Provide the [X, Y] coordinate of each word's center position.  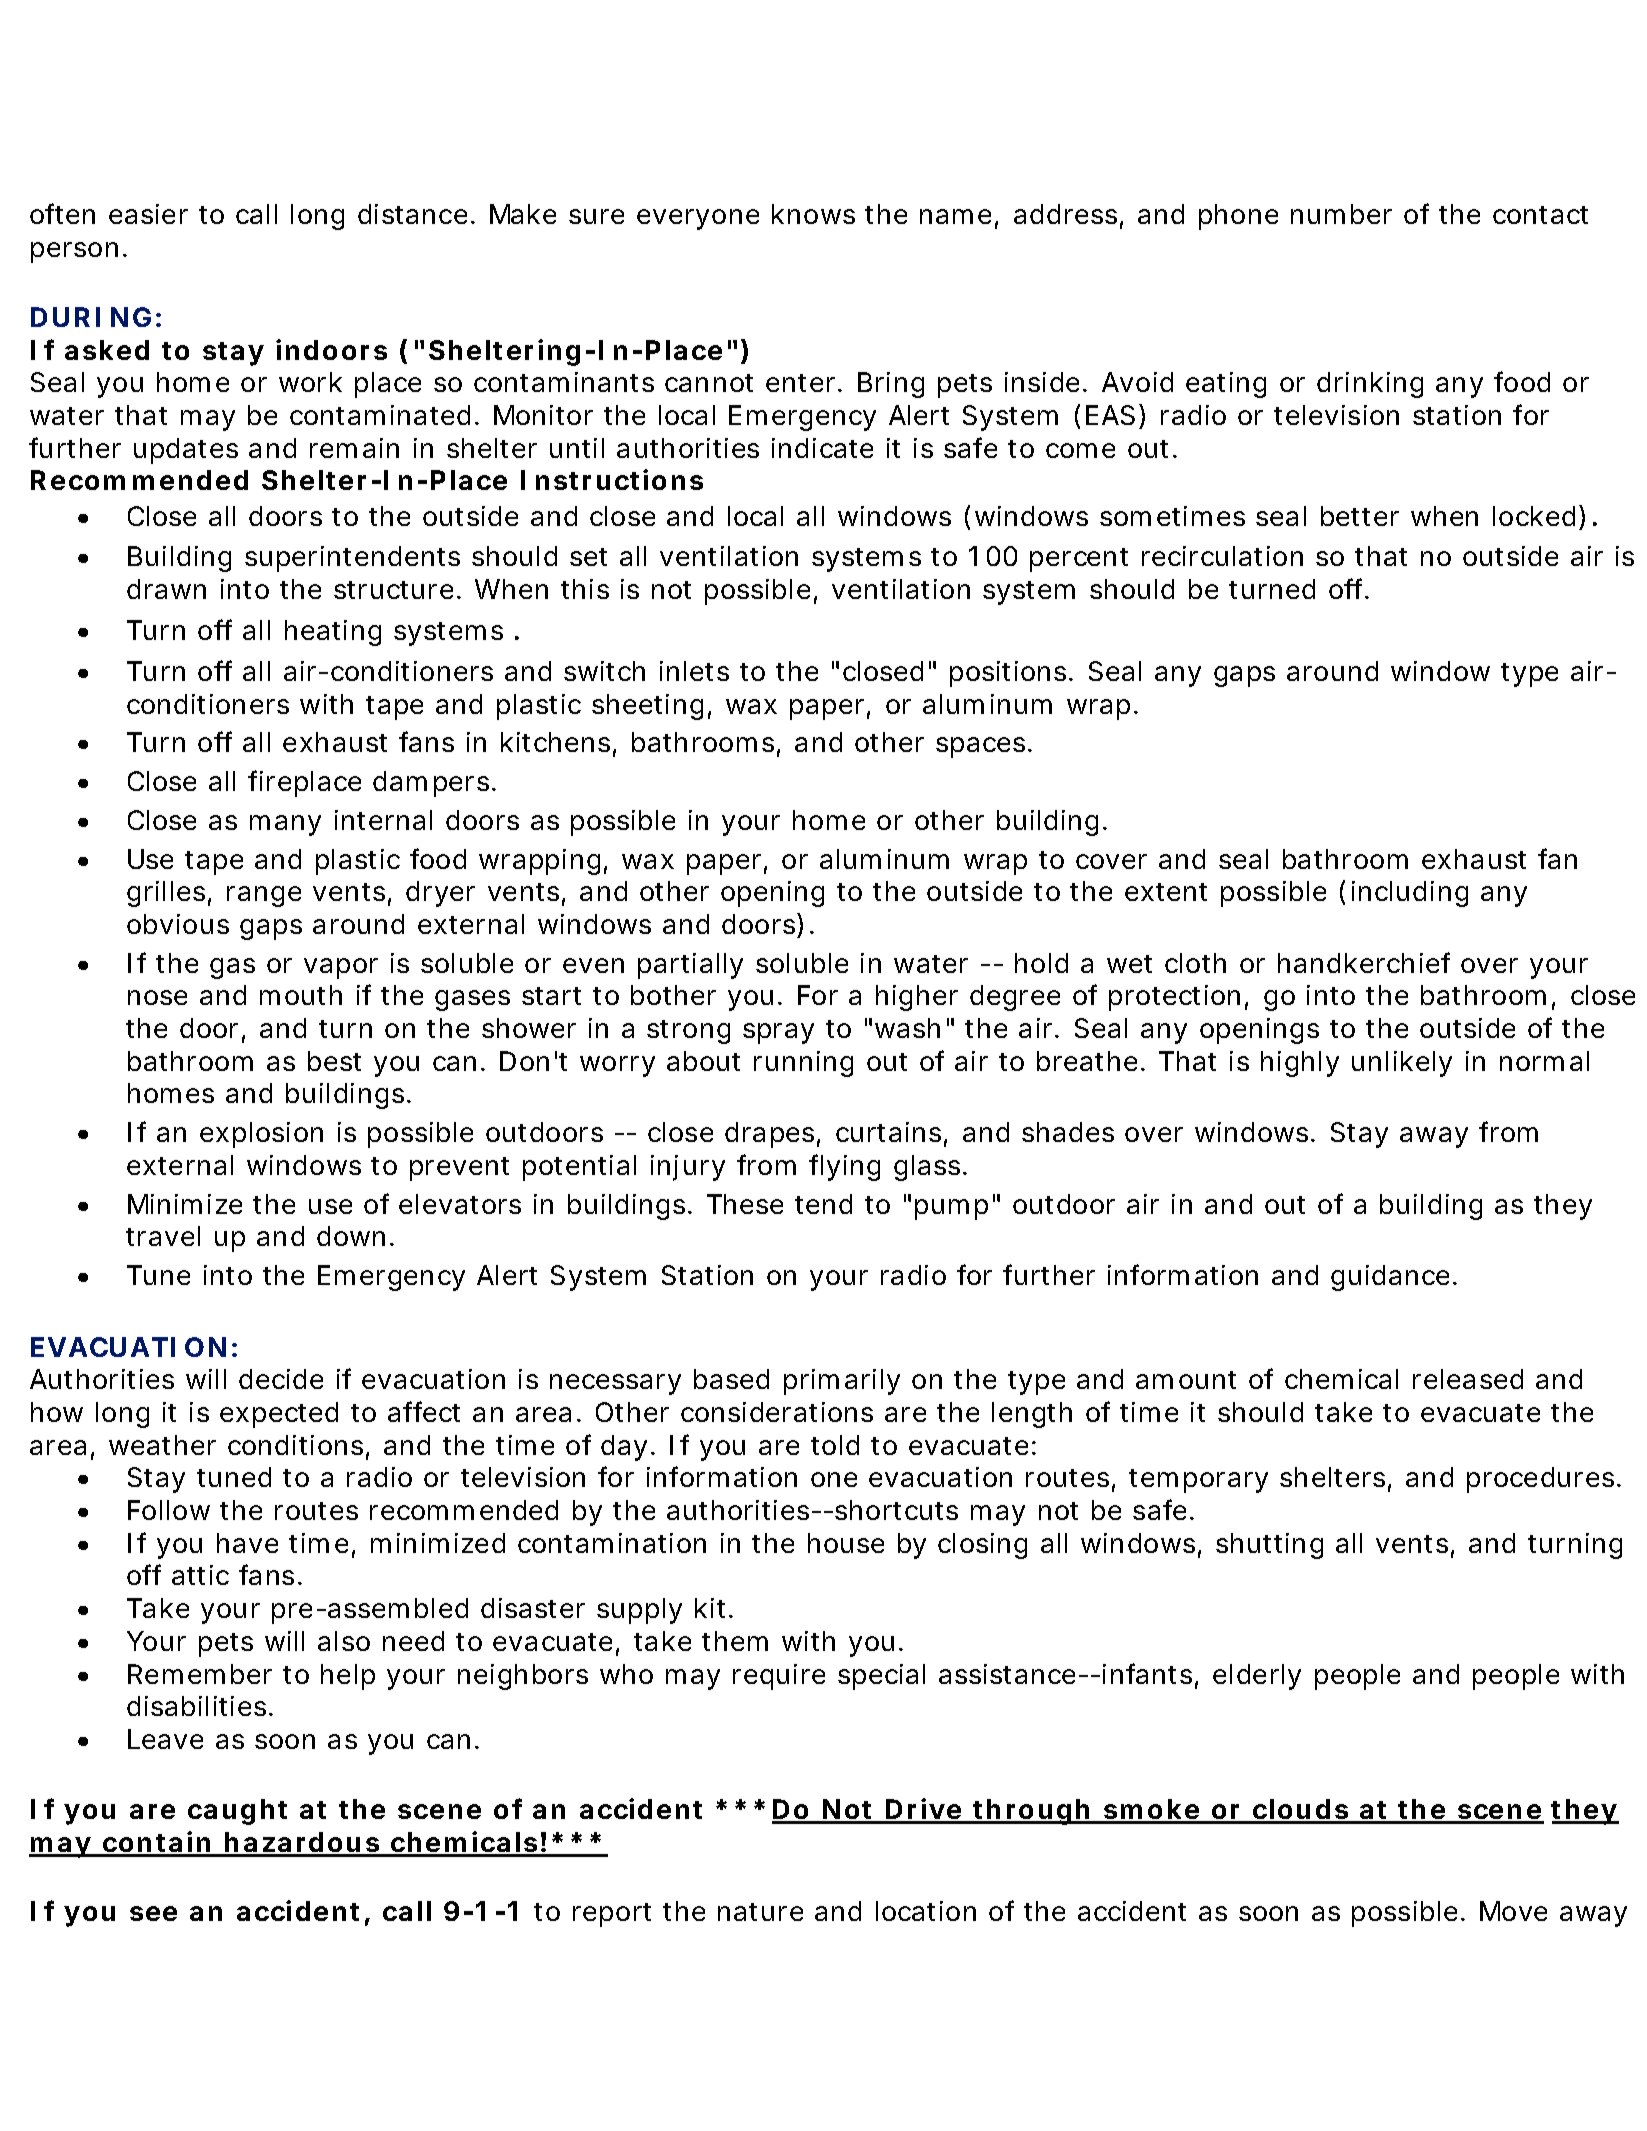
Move [1513, 1911]
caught [237, 1812]
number [1341, 214]
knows [813, 214]
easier [148, 214]
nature [760, 1912]
